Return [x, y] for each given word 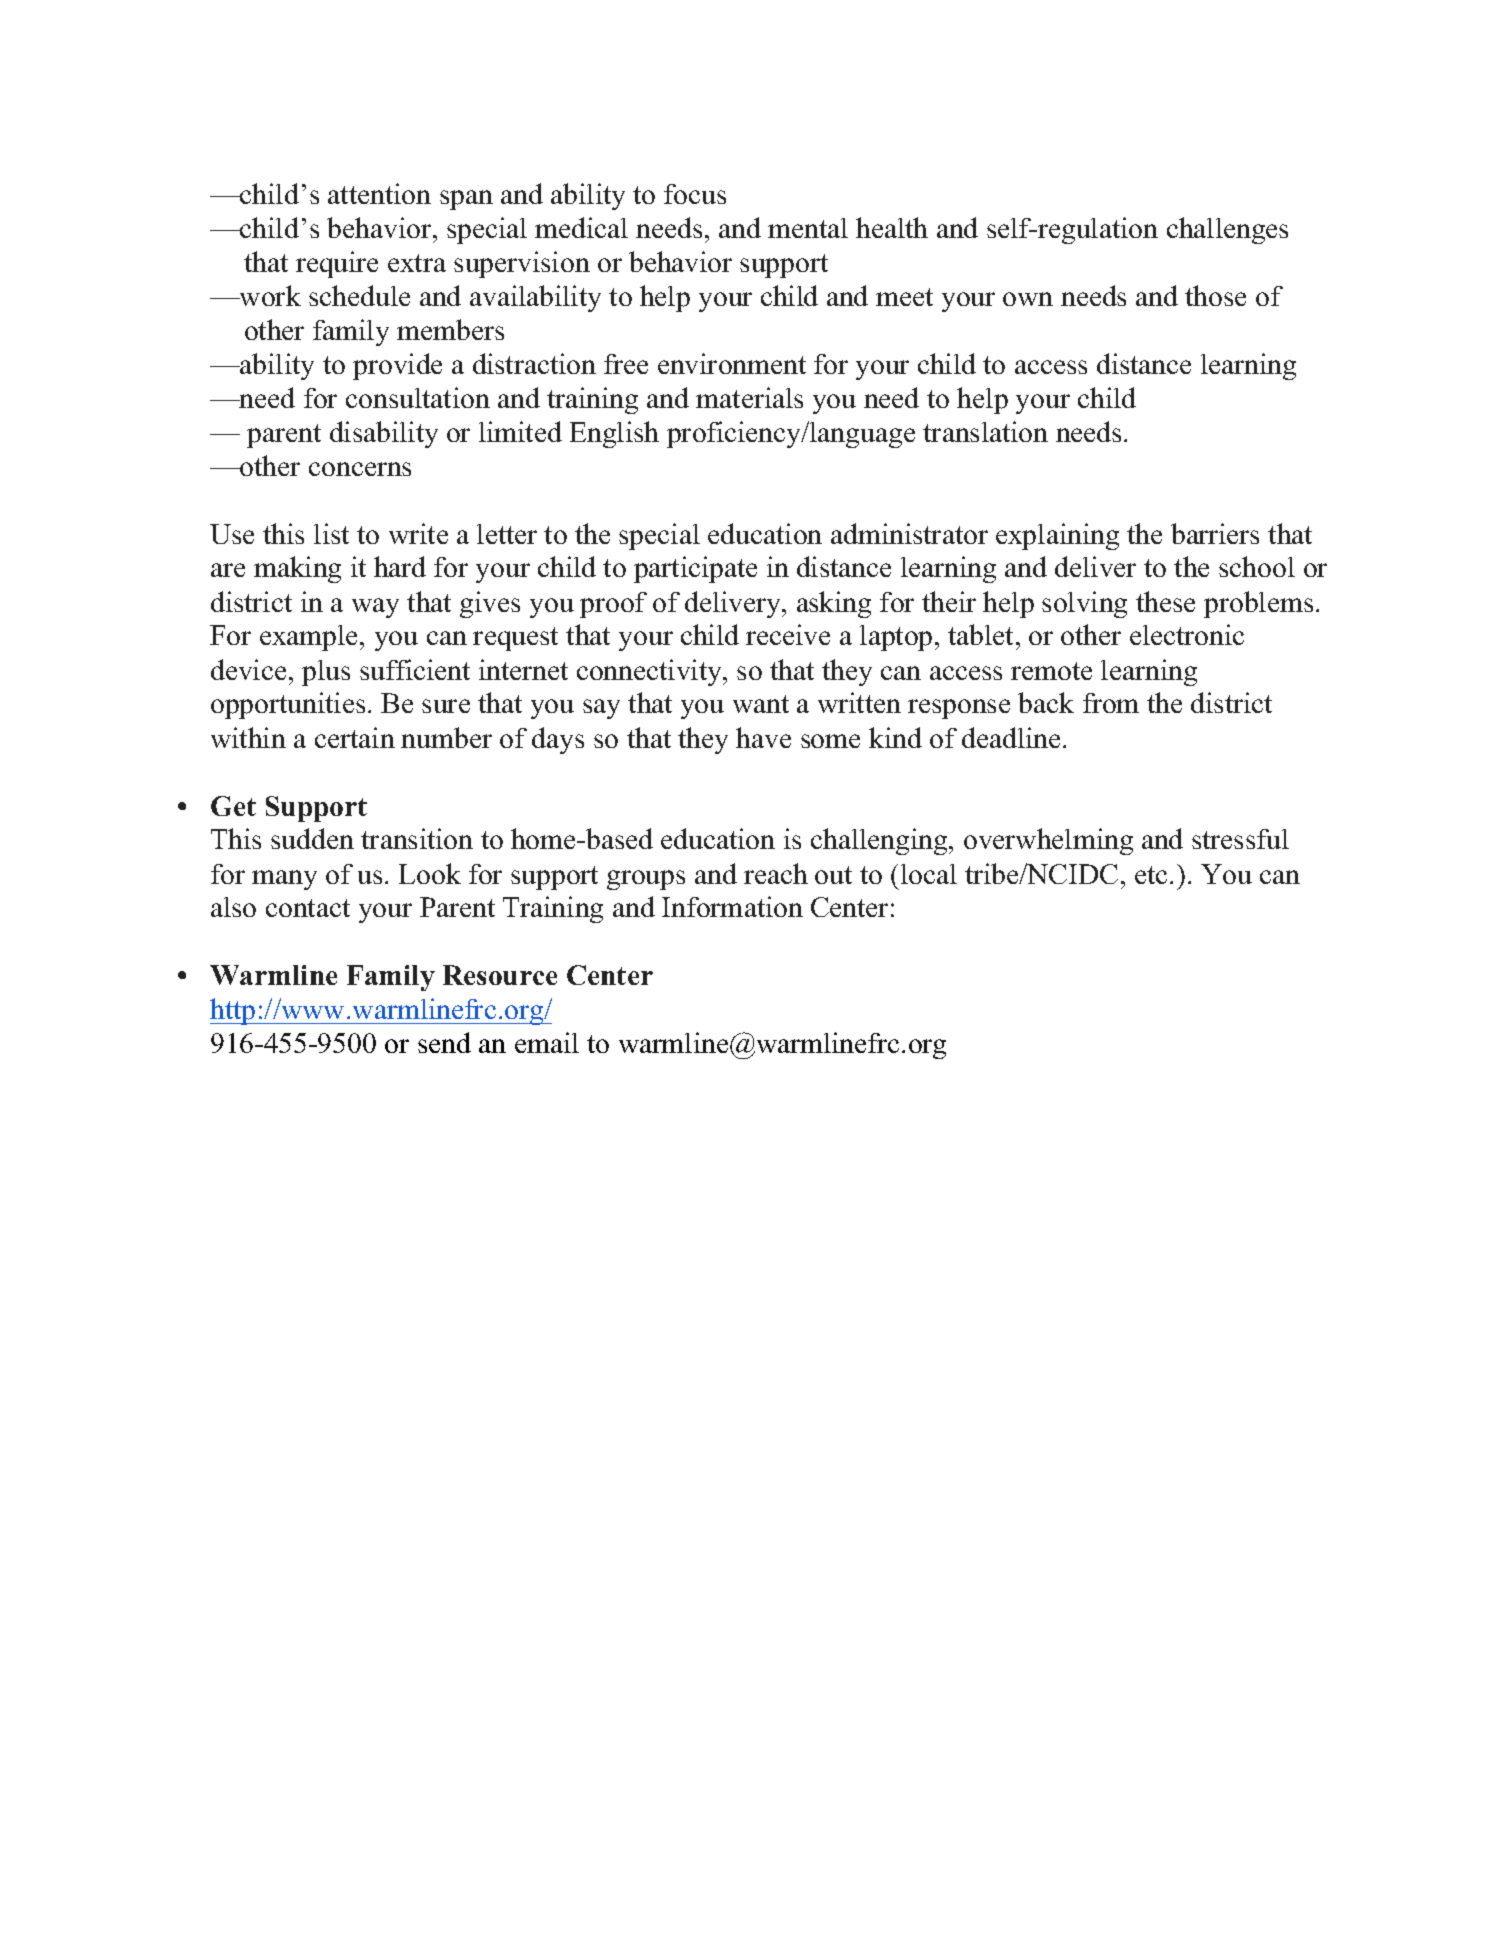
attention [379, 193]
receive [788, 634]
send [444, 1042]
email [547, 1042]
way [375, 608]
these [1165, 601]
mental [808, 228]
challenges [1227, 230]
